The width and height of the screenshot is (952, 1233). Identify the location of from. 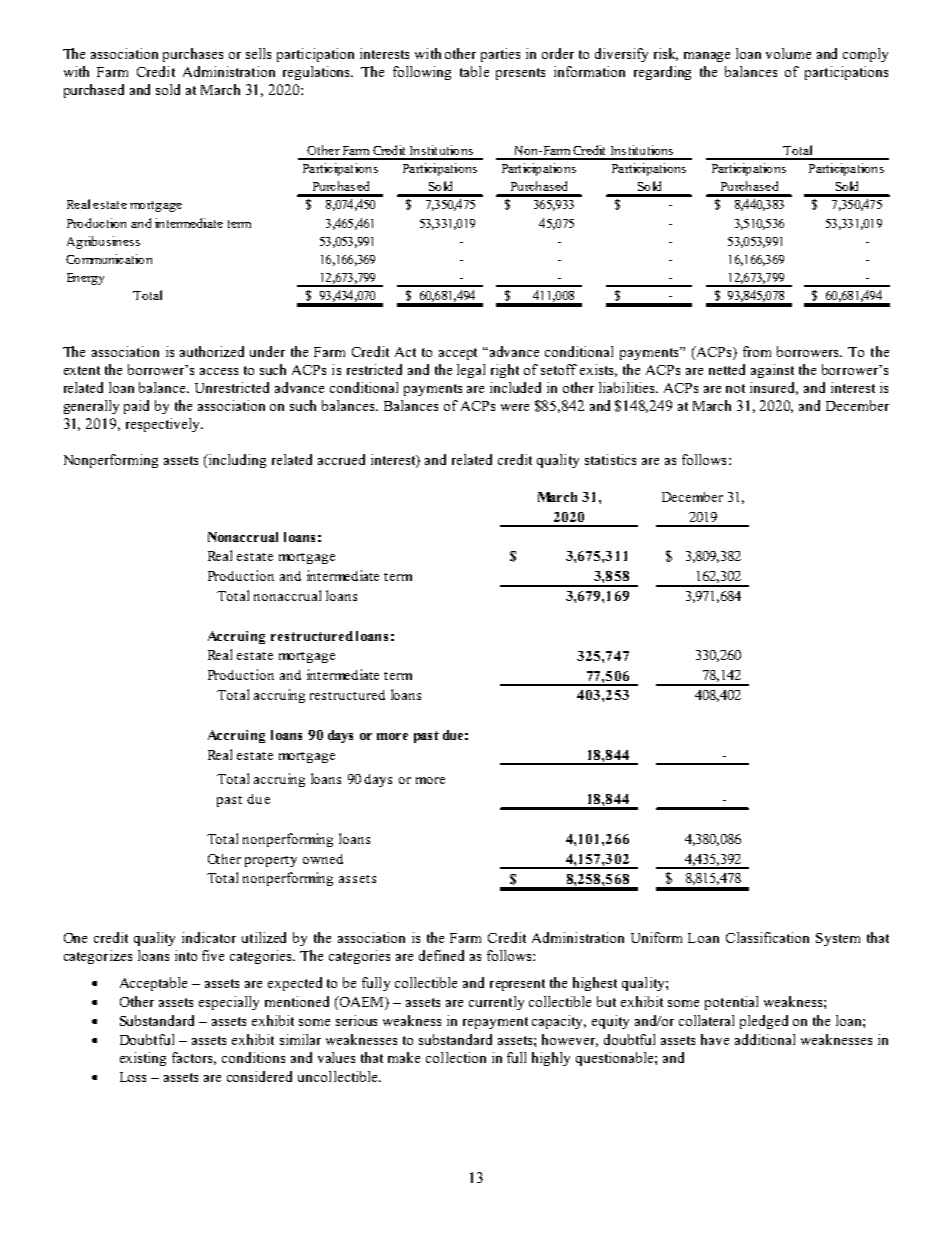
(757, 351).
